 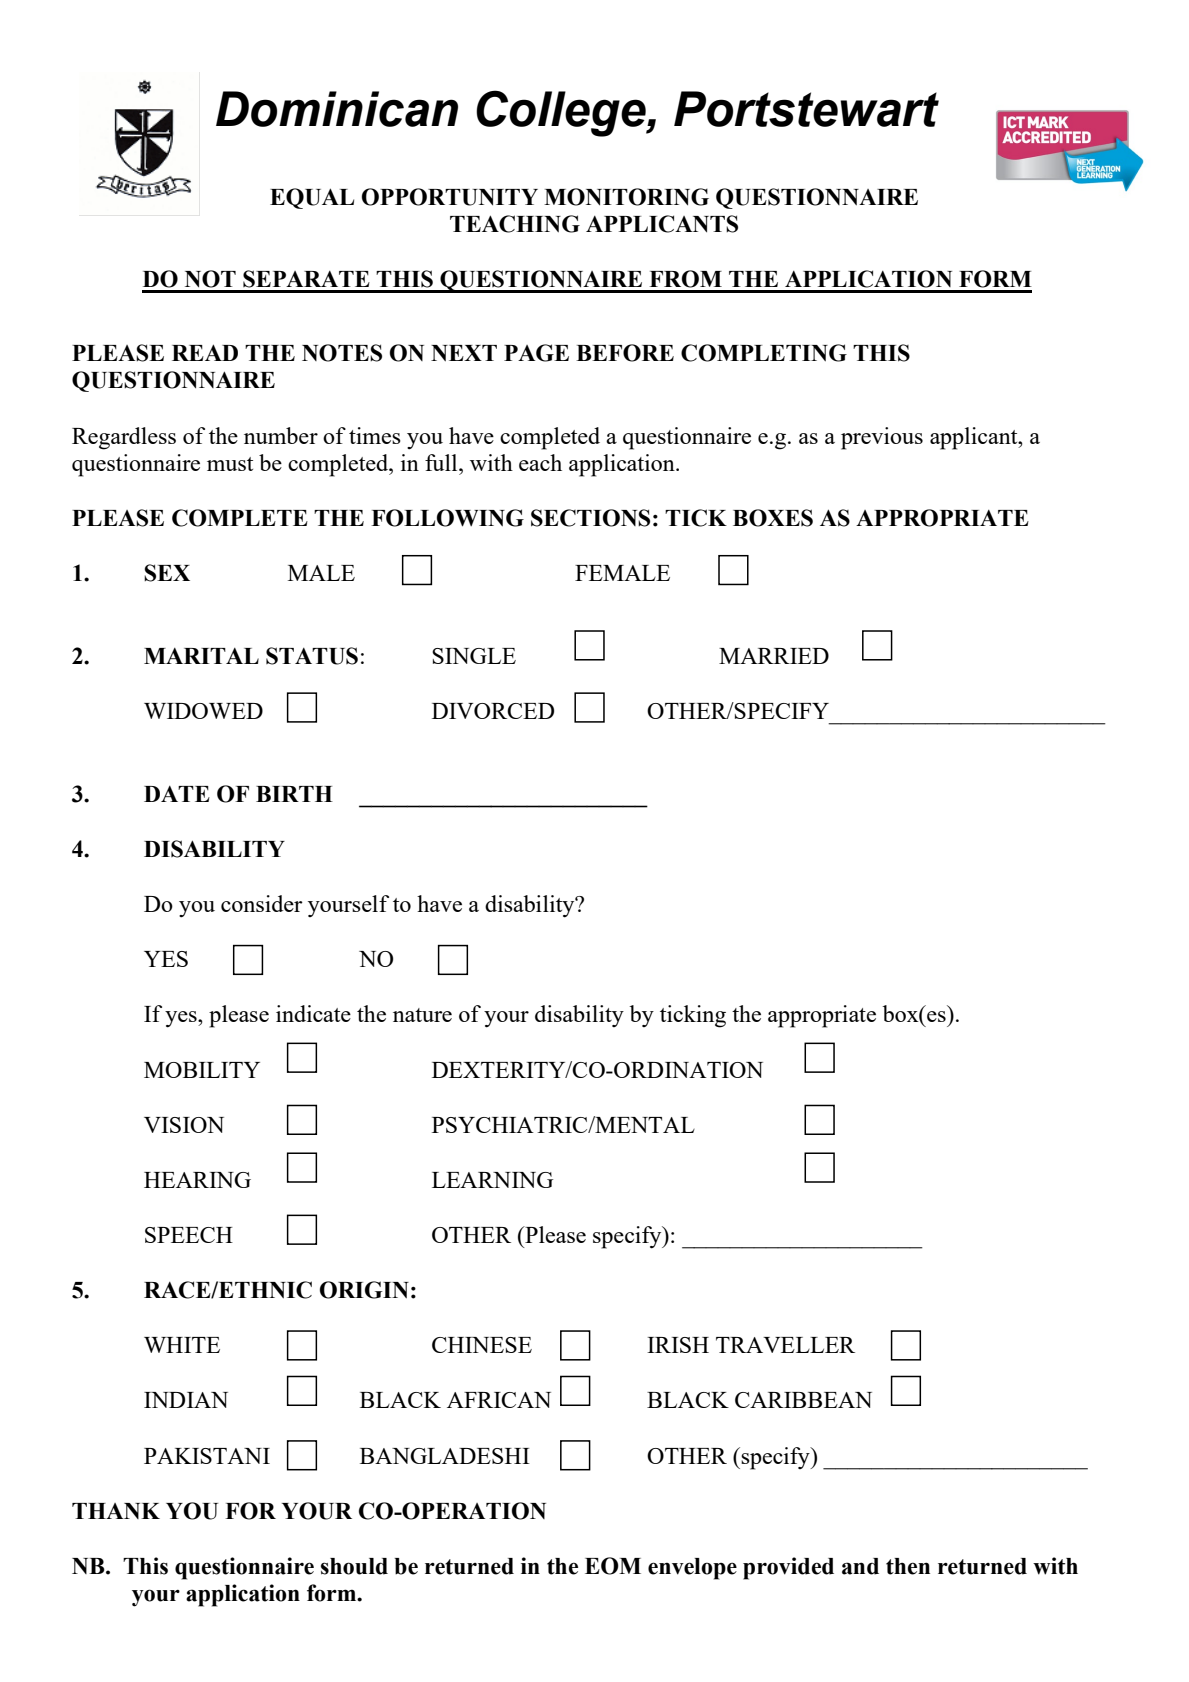 What do you see at coordinates (785, 1345) in the document?
I see `TRAVELLER` at bounding box center [785, 1345].
